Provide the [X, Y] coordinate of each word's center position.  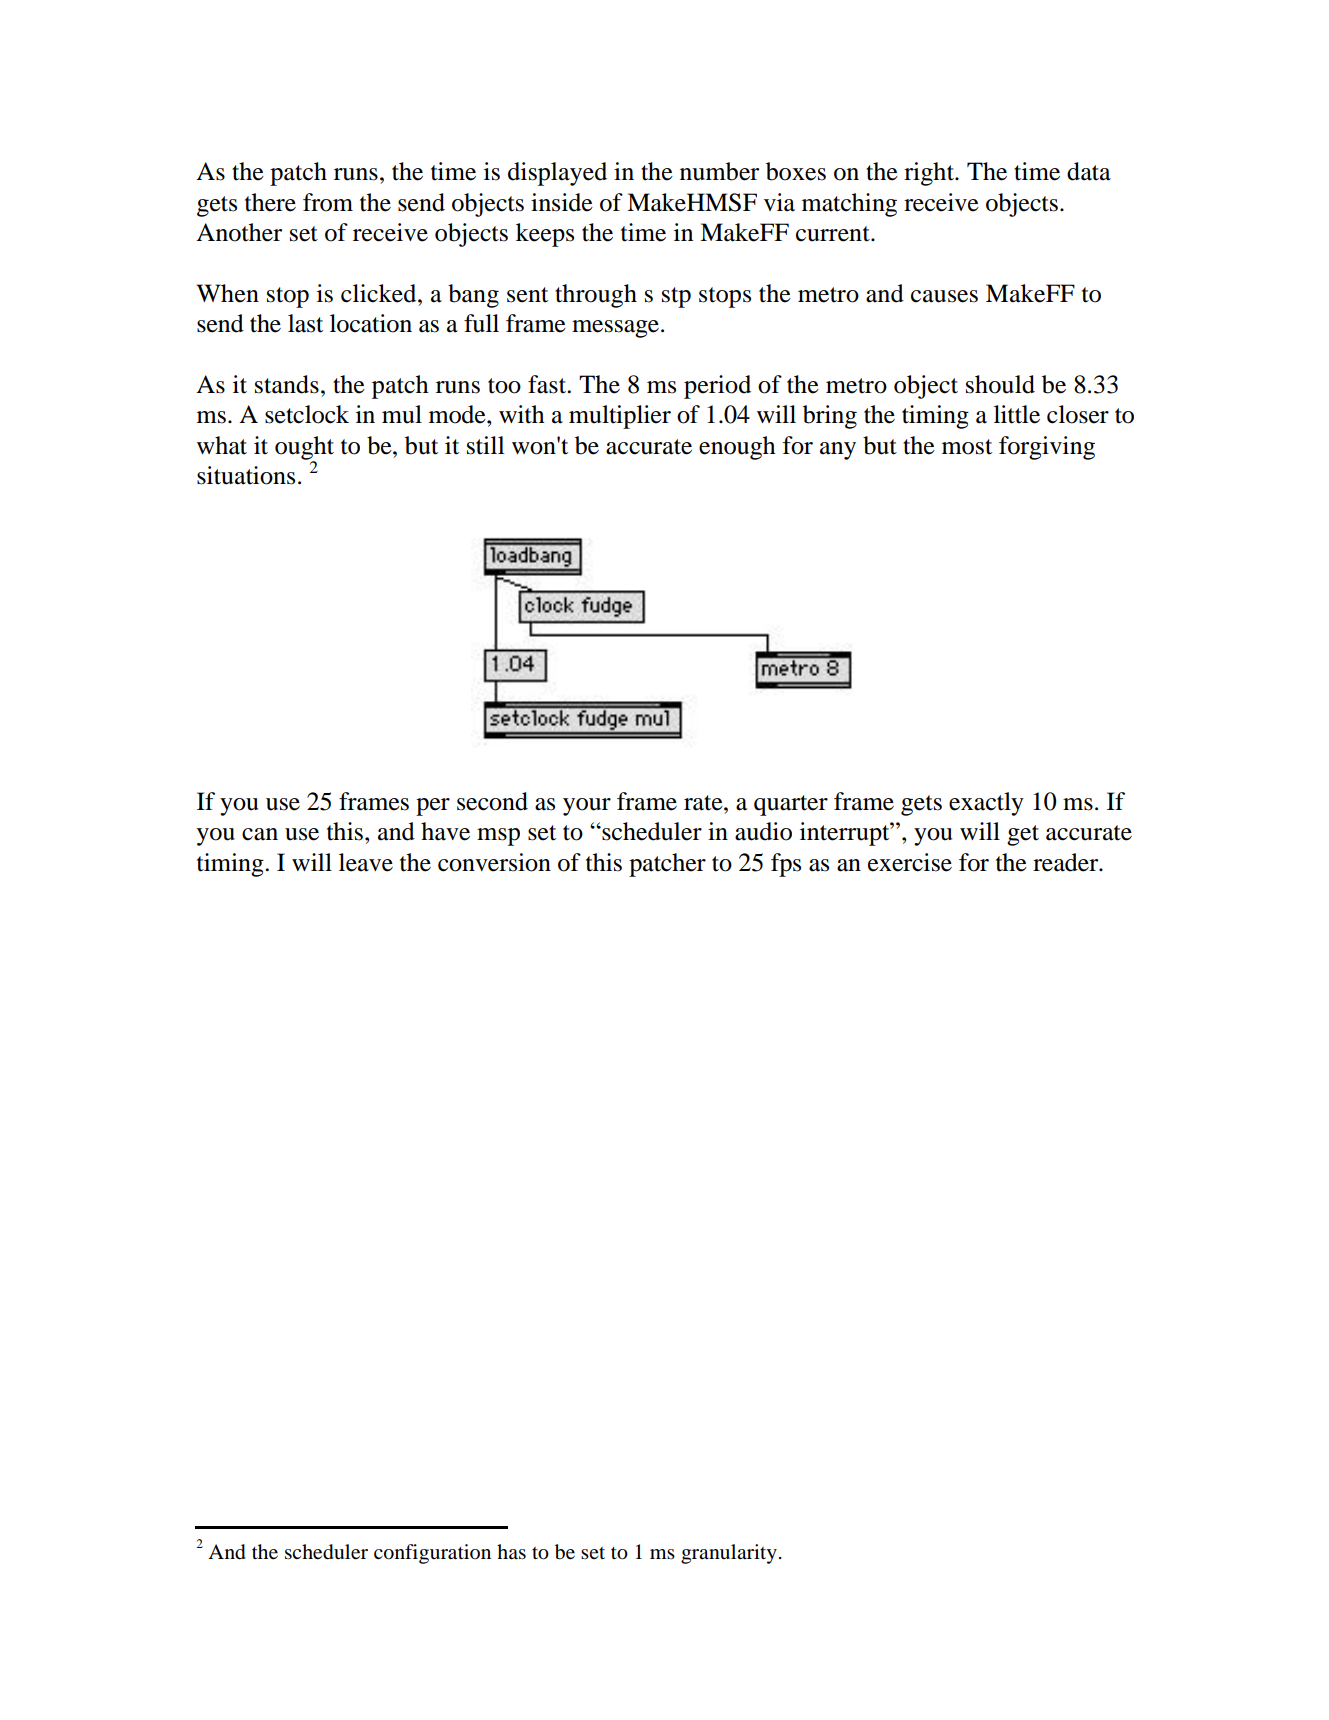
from [328, 202]
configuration [432, 1554]
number [719, 171]
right [930, 174]
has [511, 1552]
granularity [729, 1554]
